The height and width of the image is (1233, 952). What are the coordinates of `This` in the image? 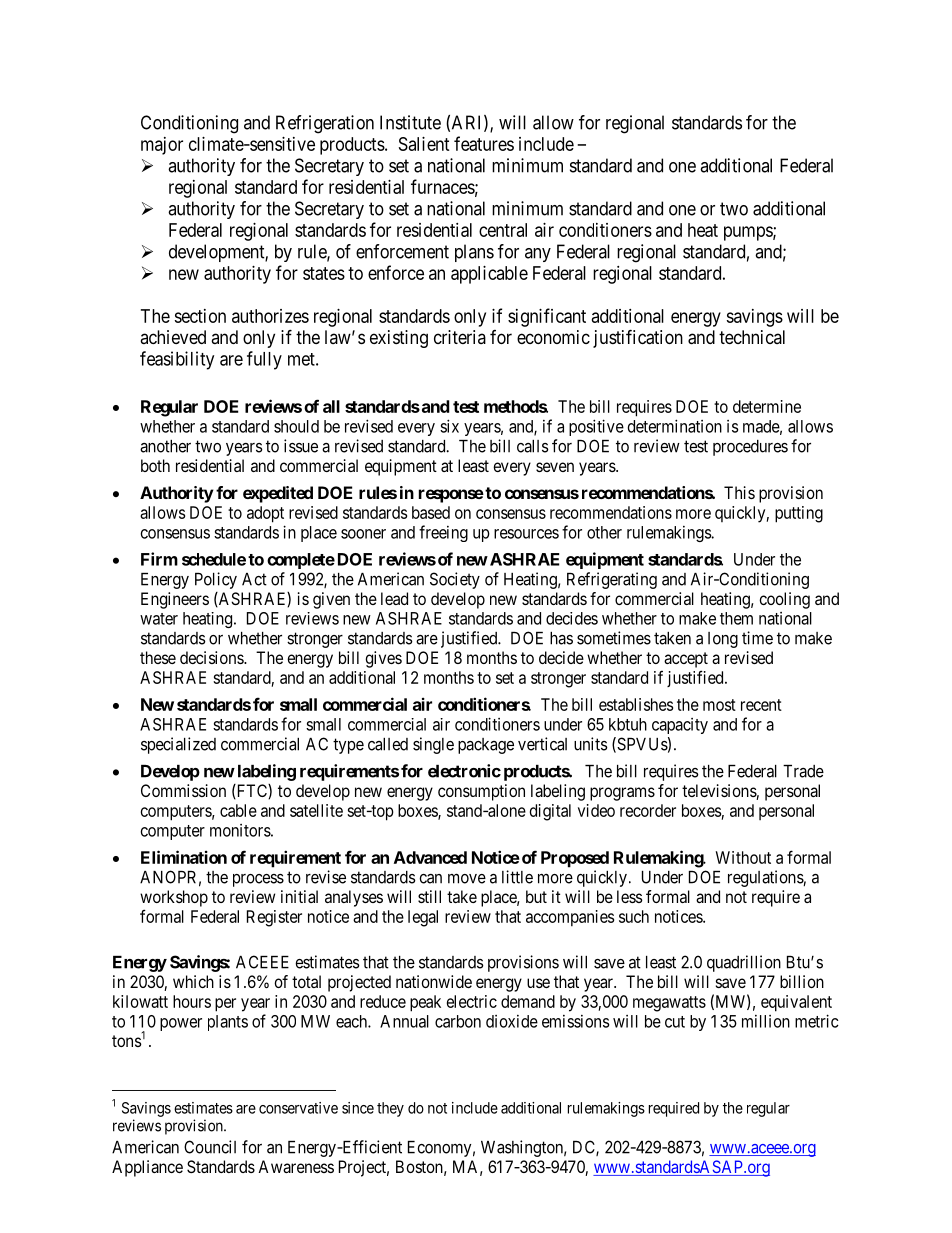 It's located at (739, 492).
